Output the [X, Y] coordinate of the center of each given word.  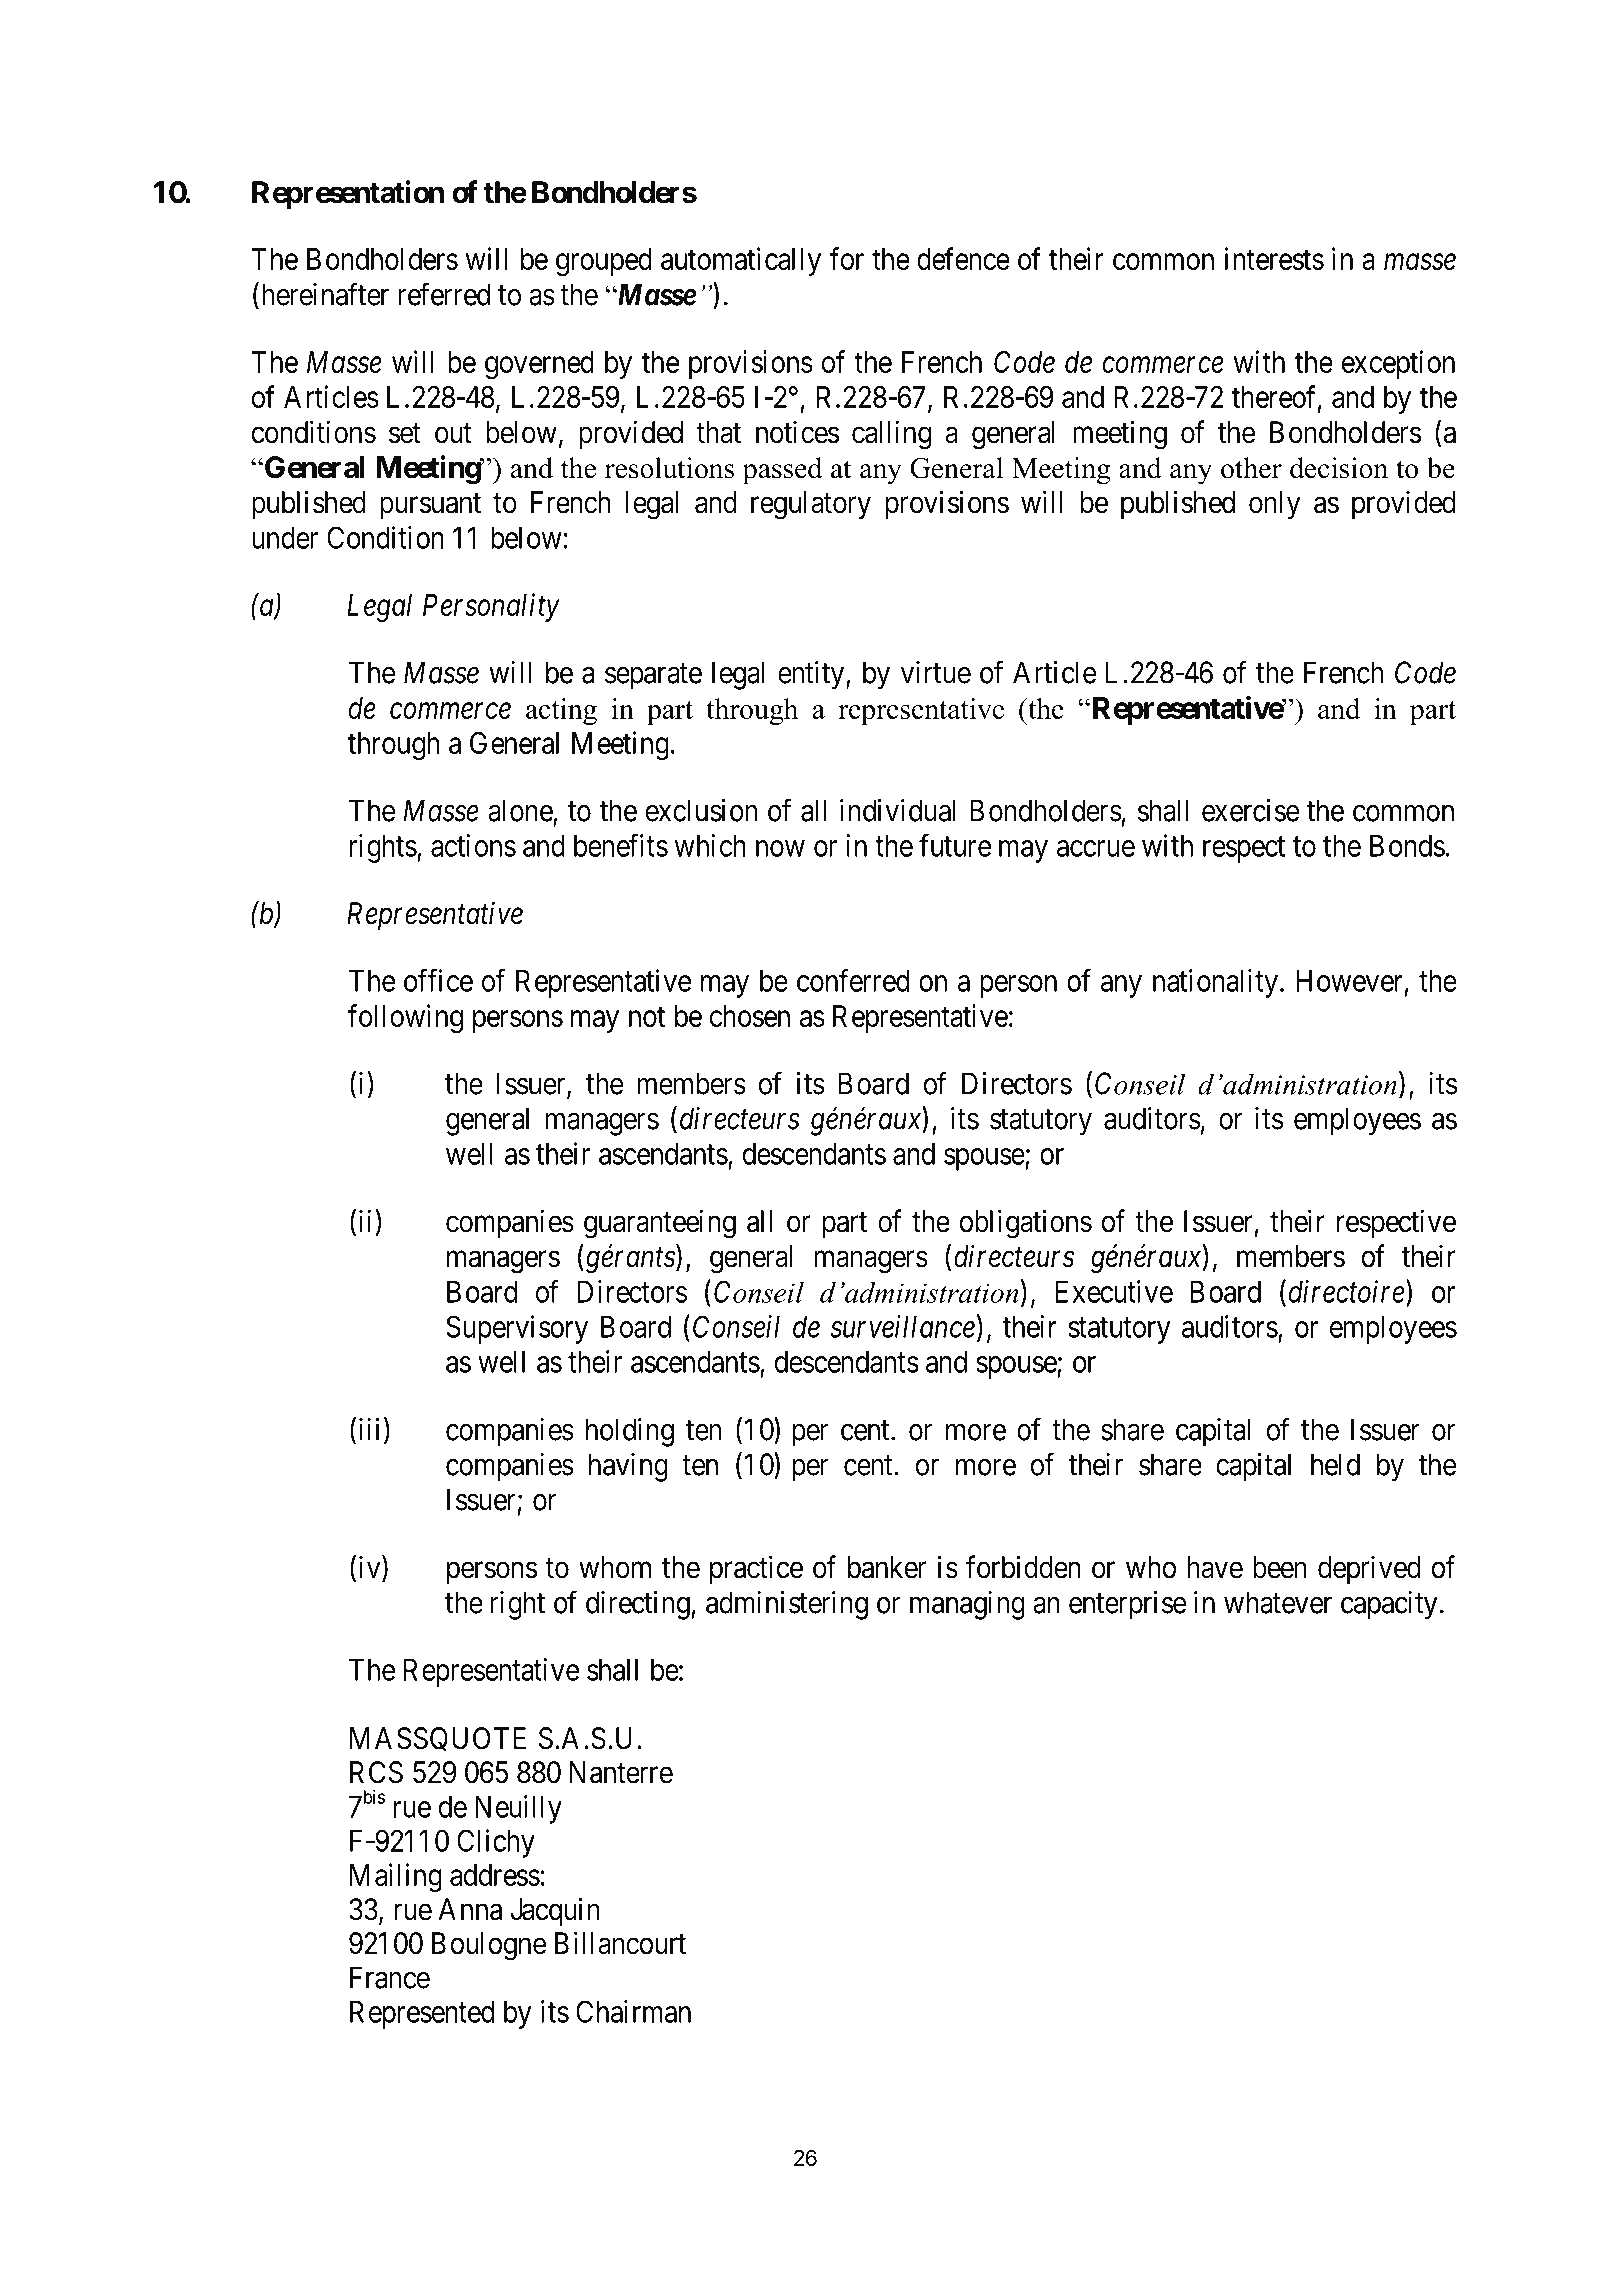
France [390, 1977]
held [1335, 1464]
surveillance [903, 1326]
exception [1398, 364]
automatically [741, 261]
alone [520, 810]
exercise [1250, 810]
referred [444, 294]
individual [897, 810]
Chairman [633, 2011]
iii [369, 1429]
